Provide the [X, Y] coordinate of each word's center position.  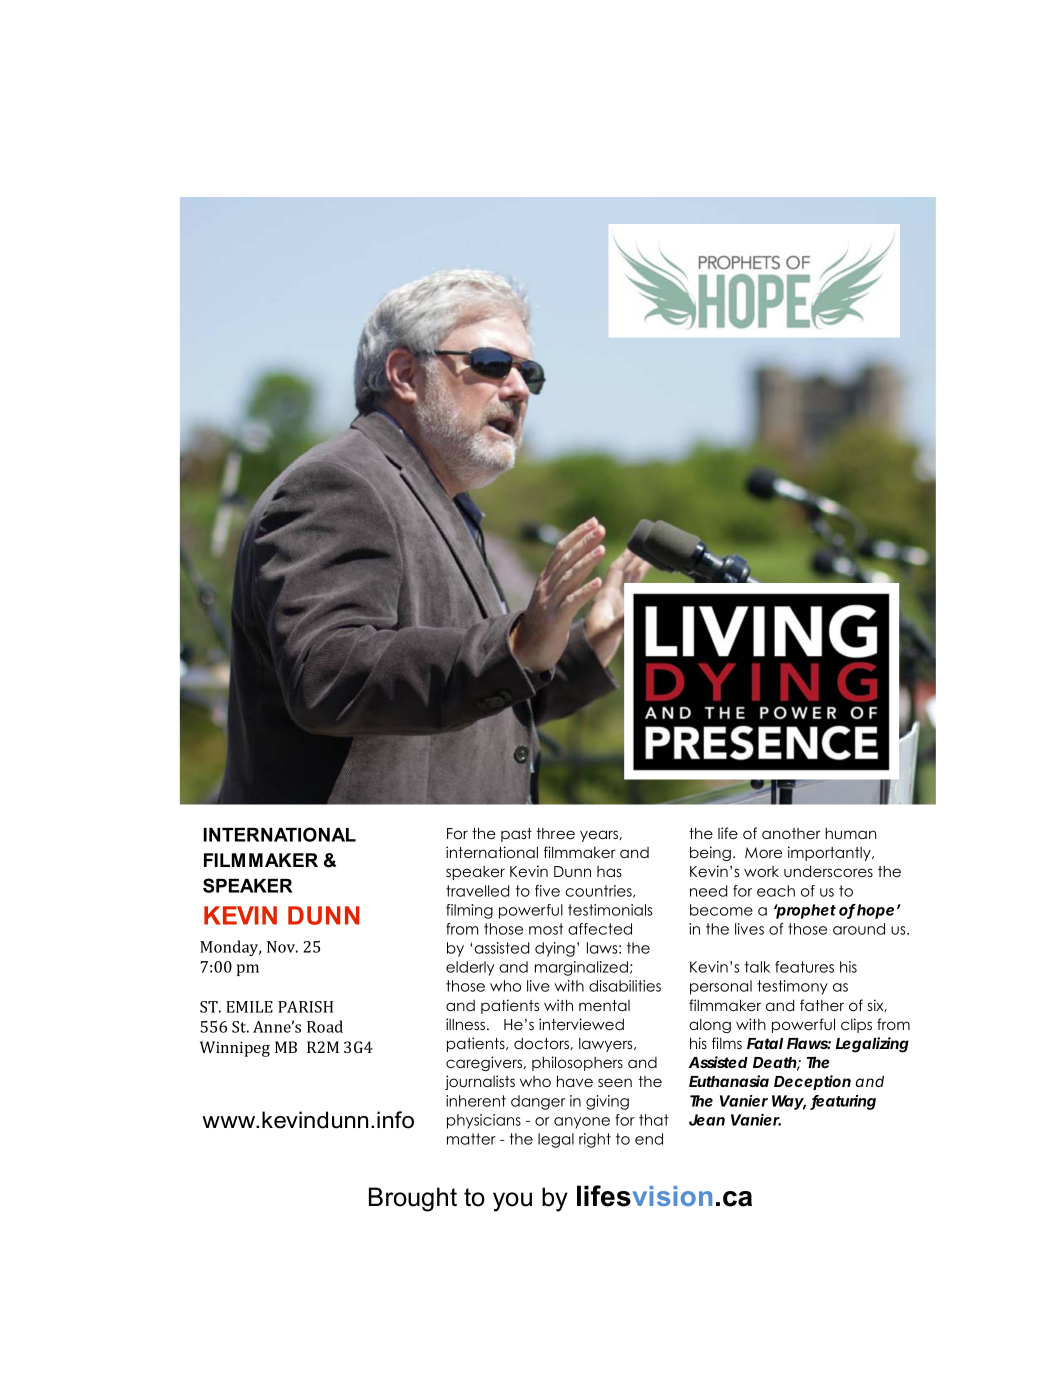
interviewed [581, 1024]
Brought [413, 1199]
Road [325, 1026]
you [512, 1202]
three [556, 833]
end [649, 1139]
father [822, 1005]
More [763, 852]
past [516, 835]
